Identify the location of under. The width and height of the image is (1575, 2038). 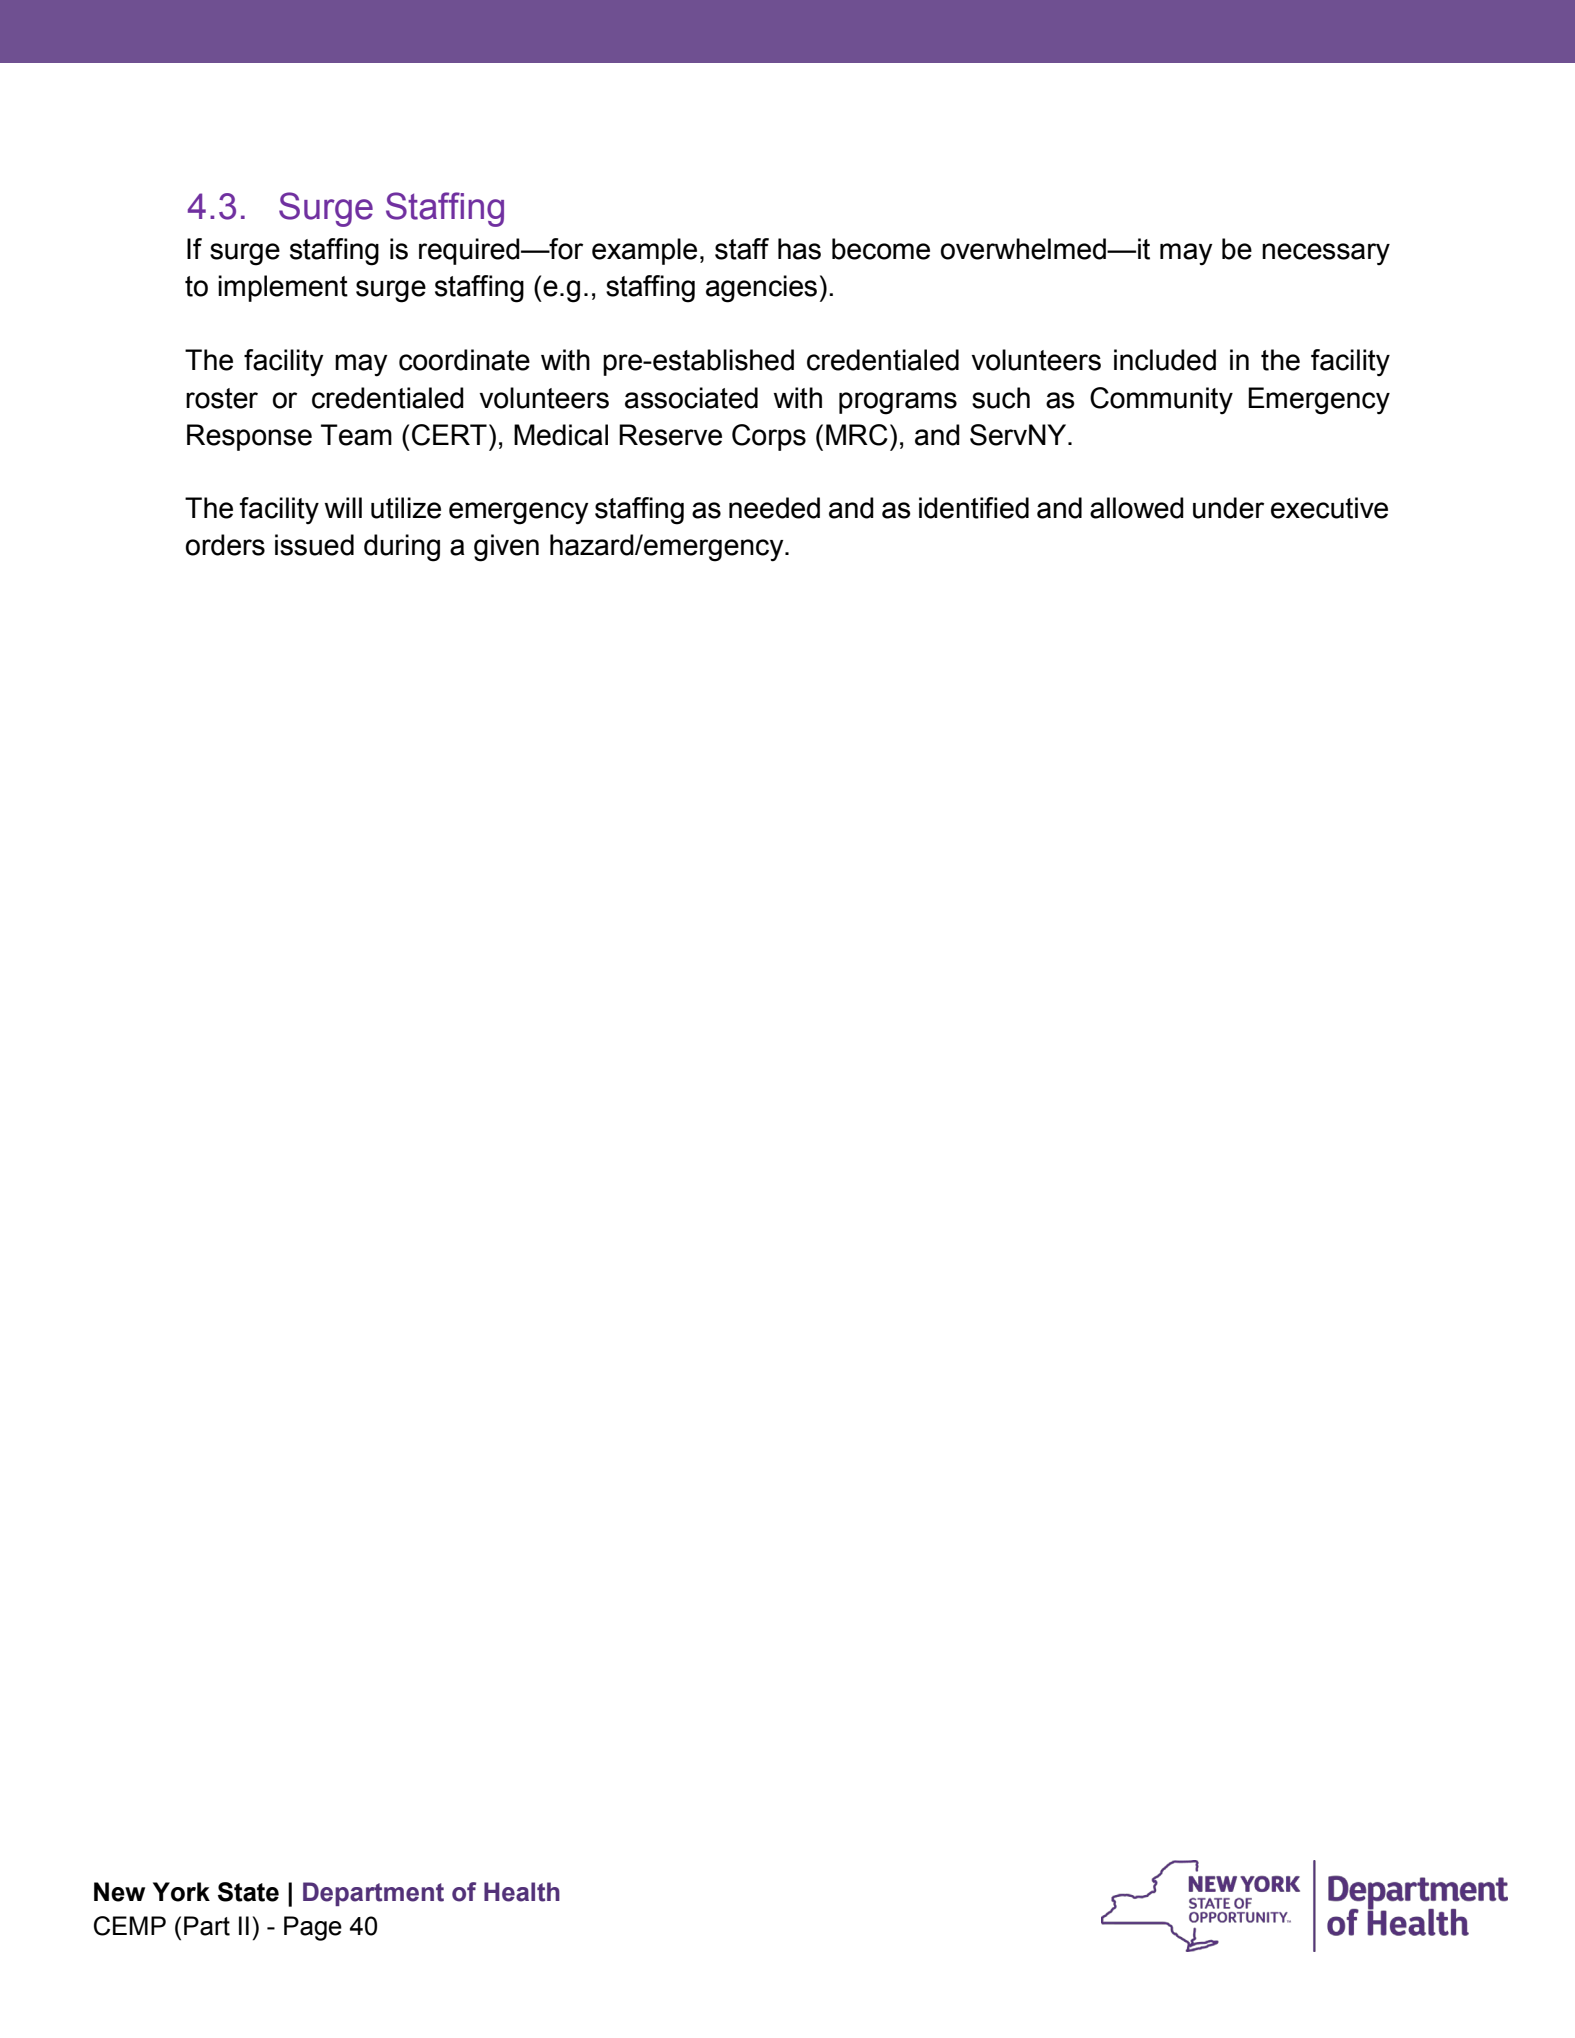
(1228, 508).
